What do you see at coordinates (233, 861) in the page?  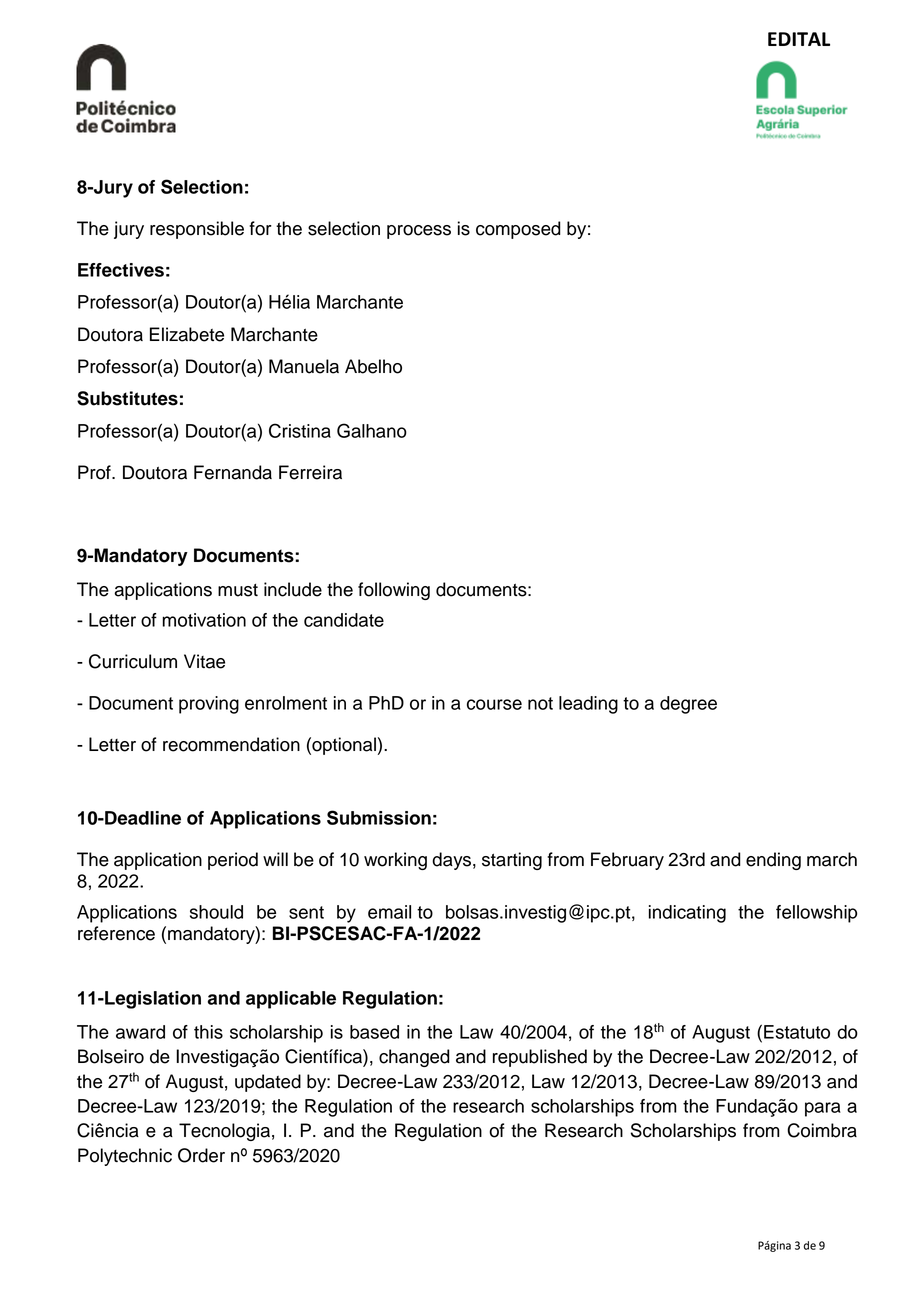 I see `period` at bounding box center [233, 861].
